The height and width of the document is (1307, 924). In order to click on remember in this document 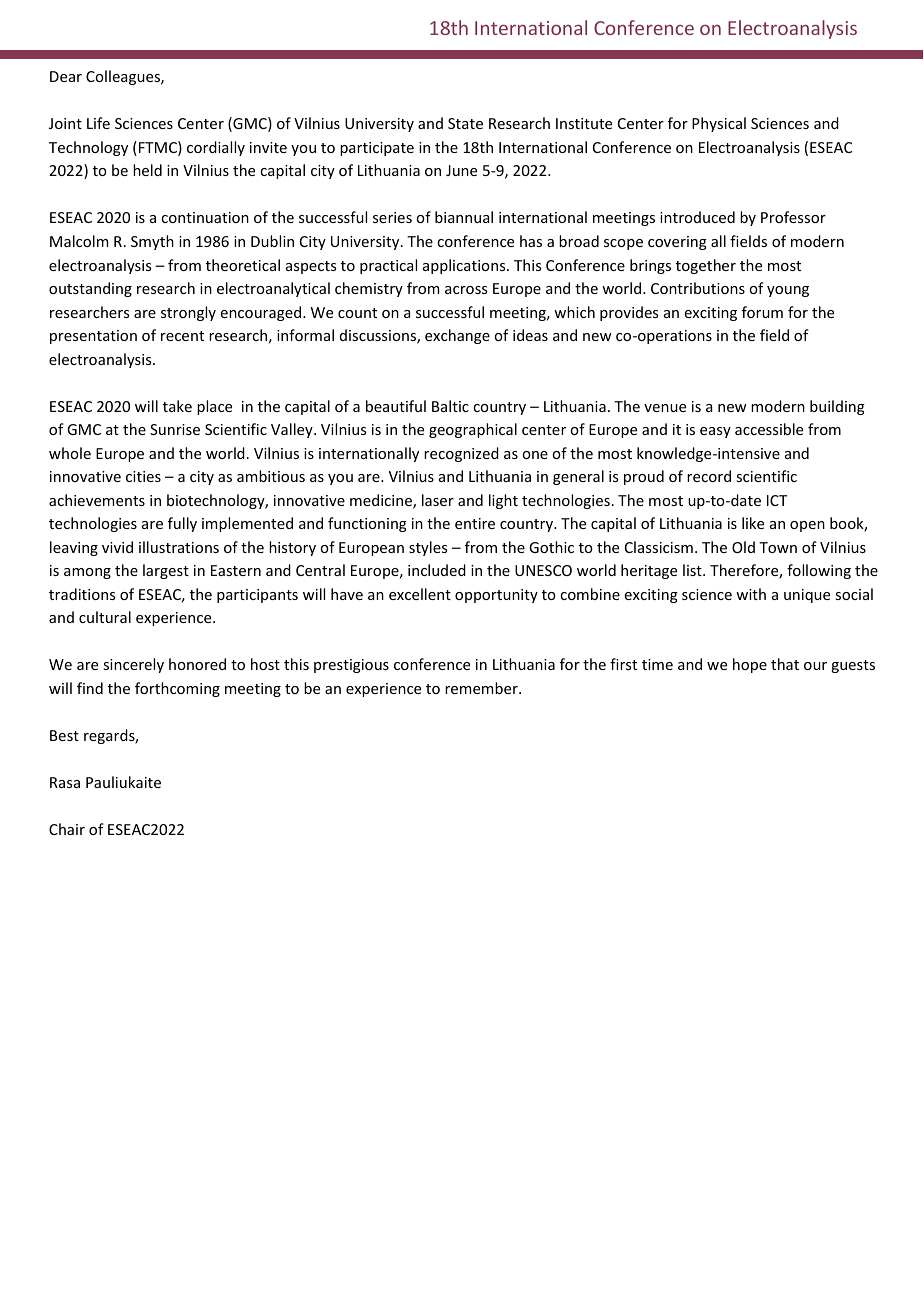, I will do `click(482, 688)`.
